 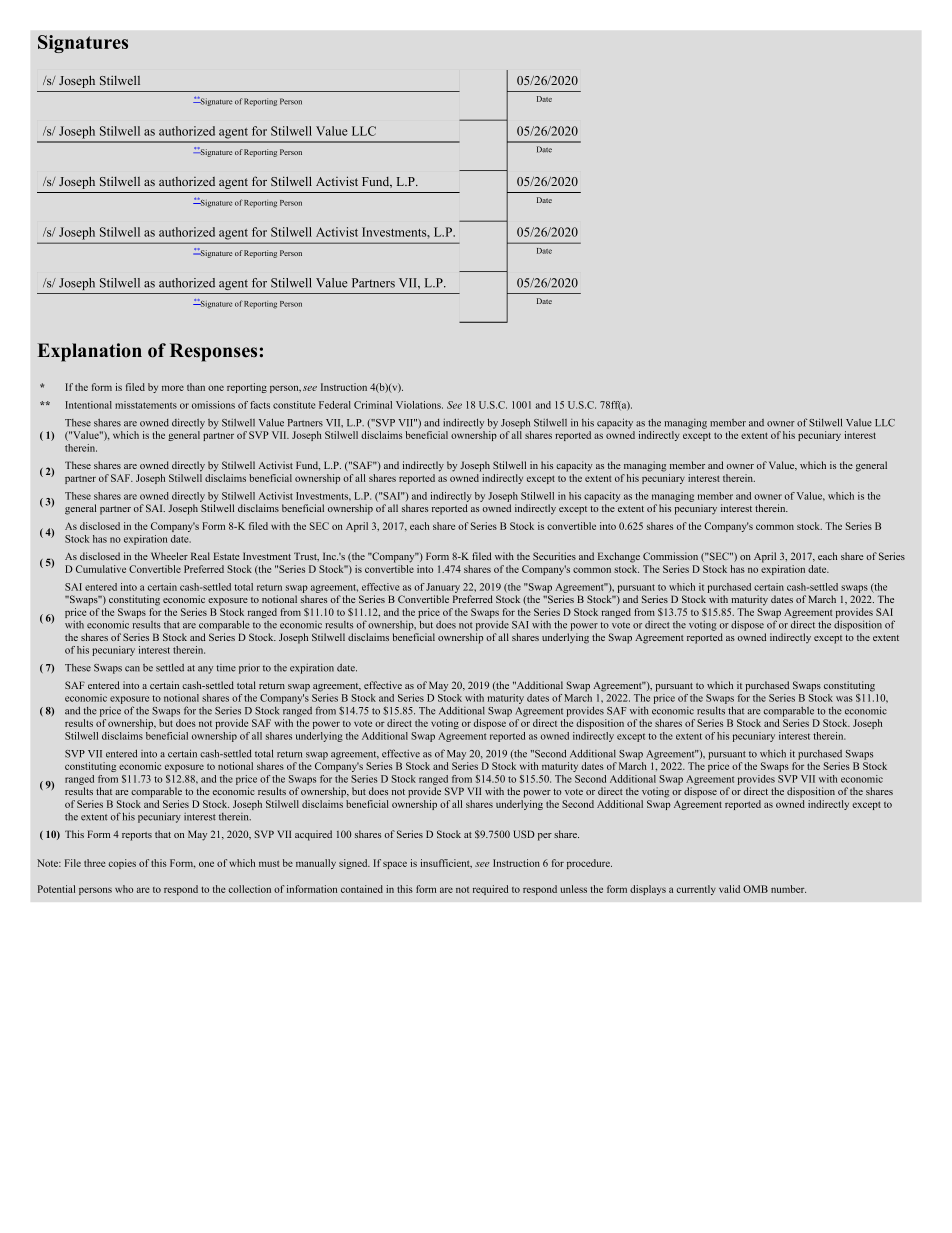 What do you see at coordinates (373, 405) in the screenshot?
I see `Criminal` at bounding box center [373, 405].
